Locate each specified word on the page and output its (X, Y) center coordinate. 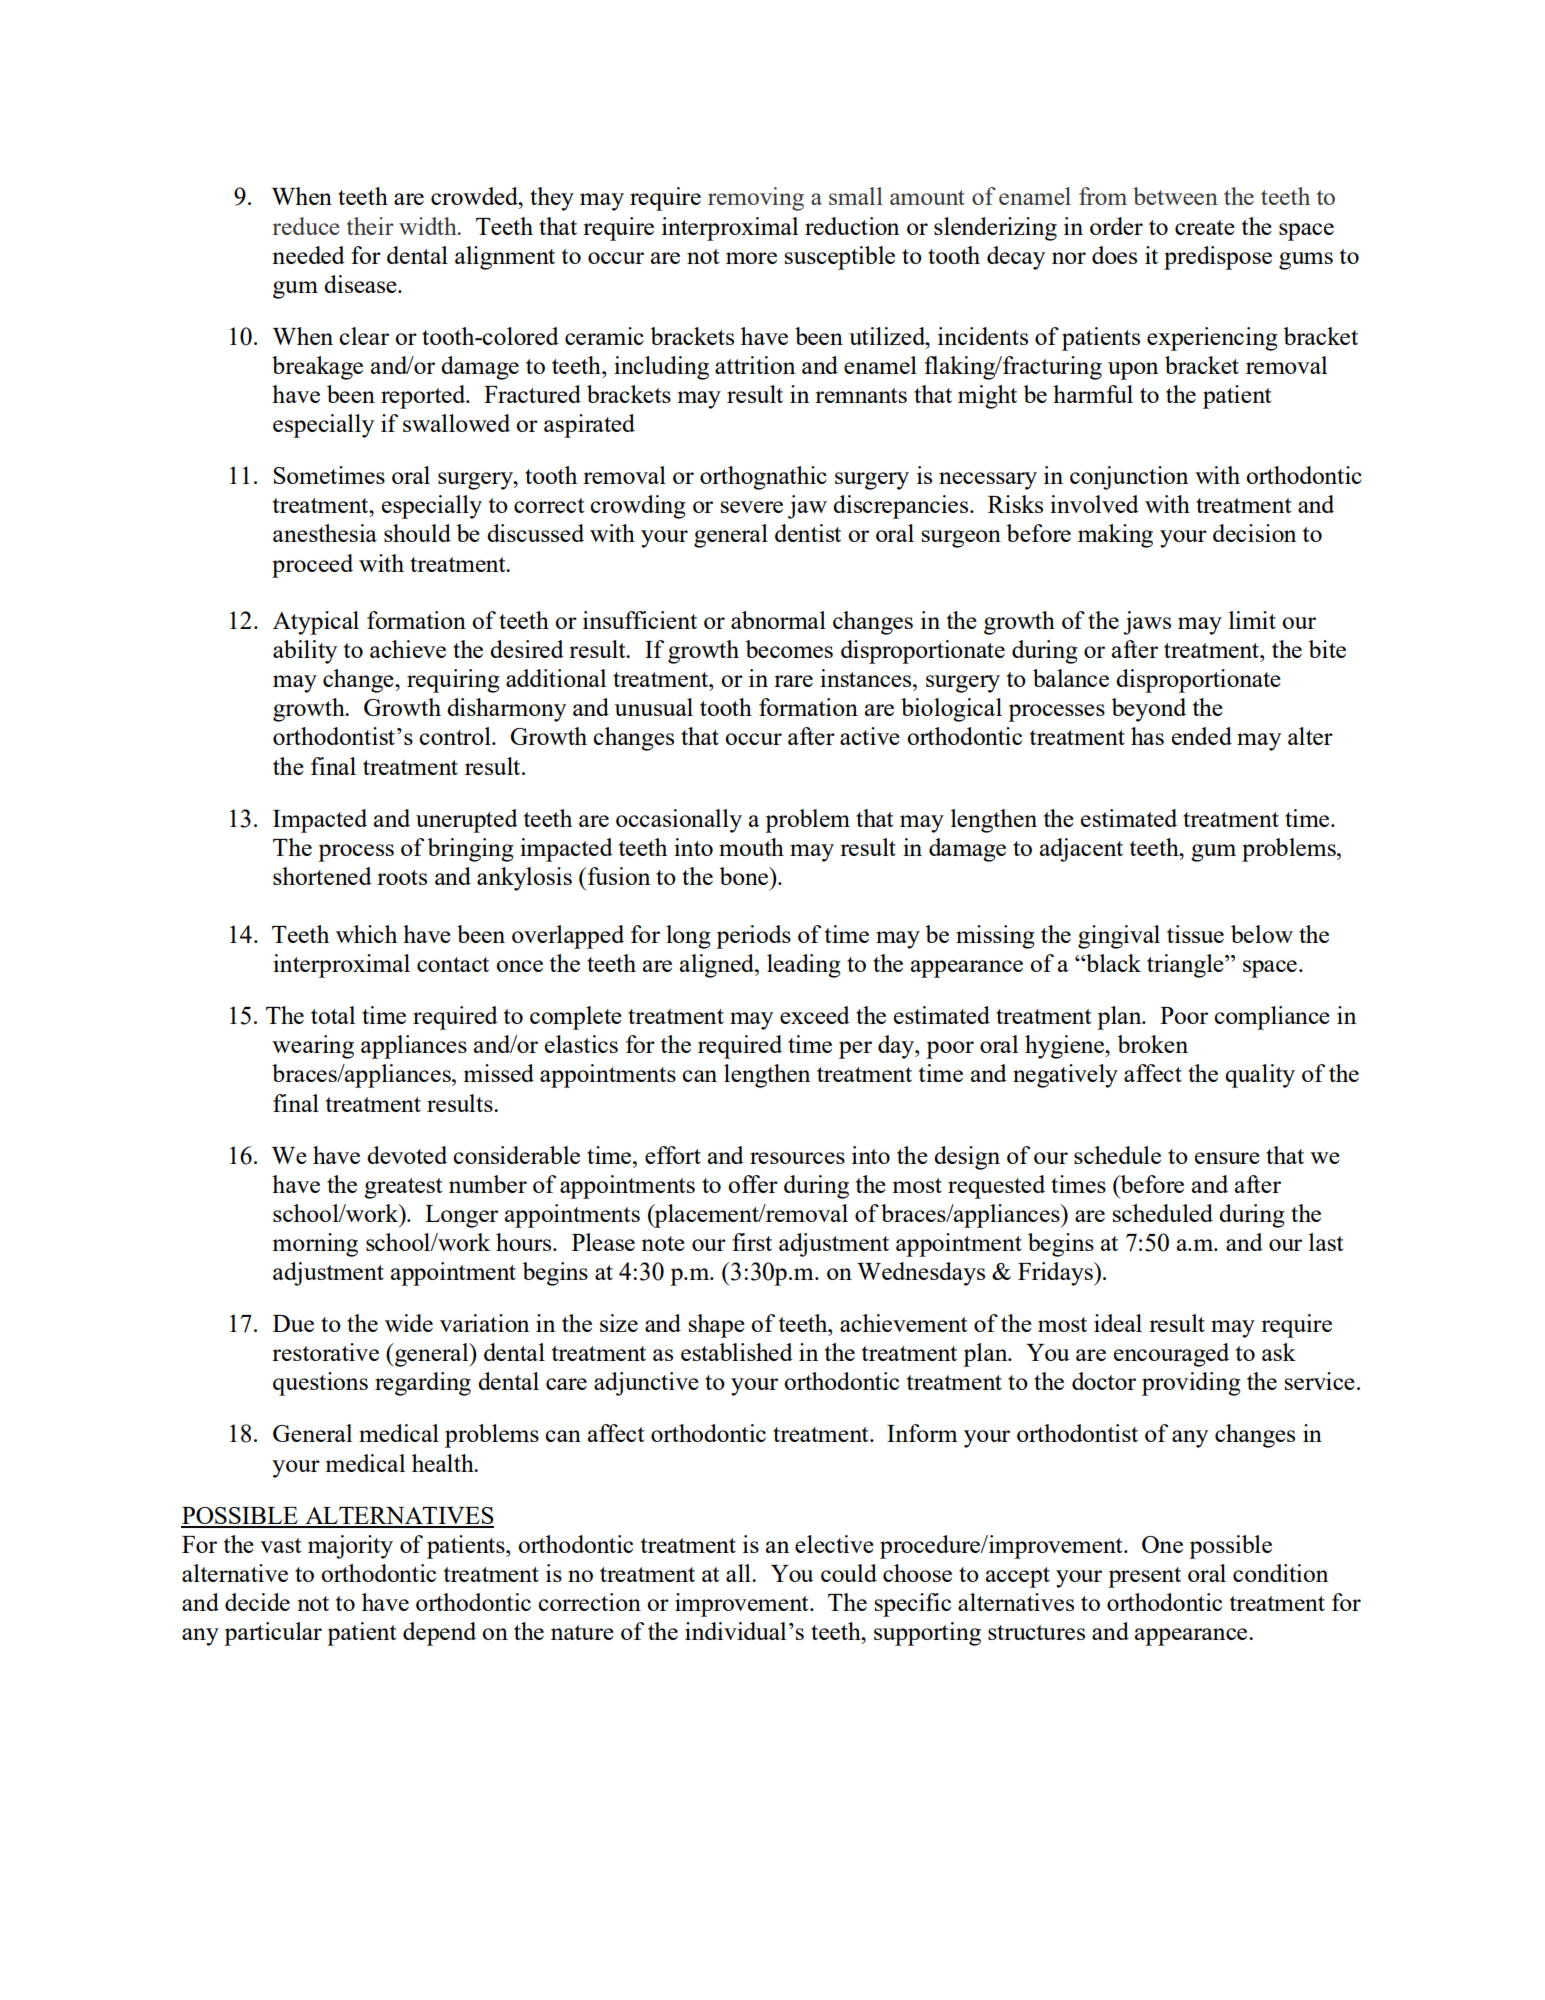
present (1144, 1577)
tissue (1195, 934)
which (366, 934)
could (849, 1573)
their (370, 226)
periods (753, 937)
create (1205, 227)
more (751, 258)
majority (350, 1547)
